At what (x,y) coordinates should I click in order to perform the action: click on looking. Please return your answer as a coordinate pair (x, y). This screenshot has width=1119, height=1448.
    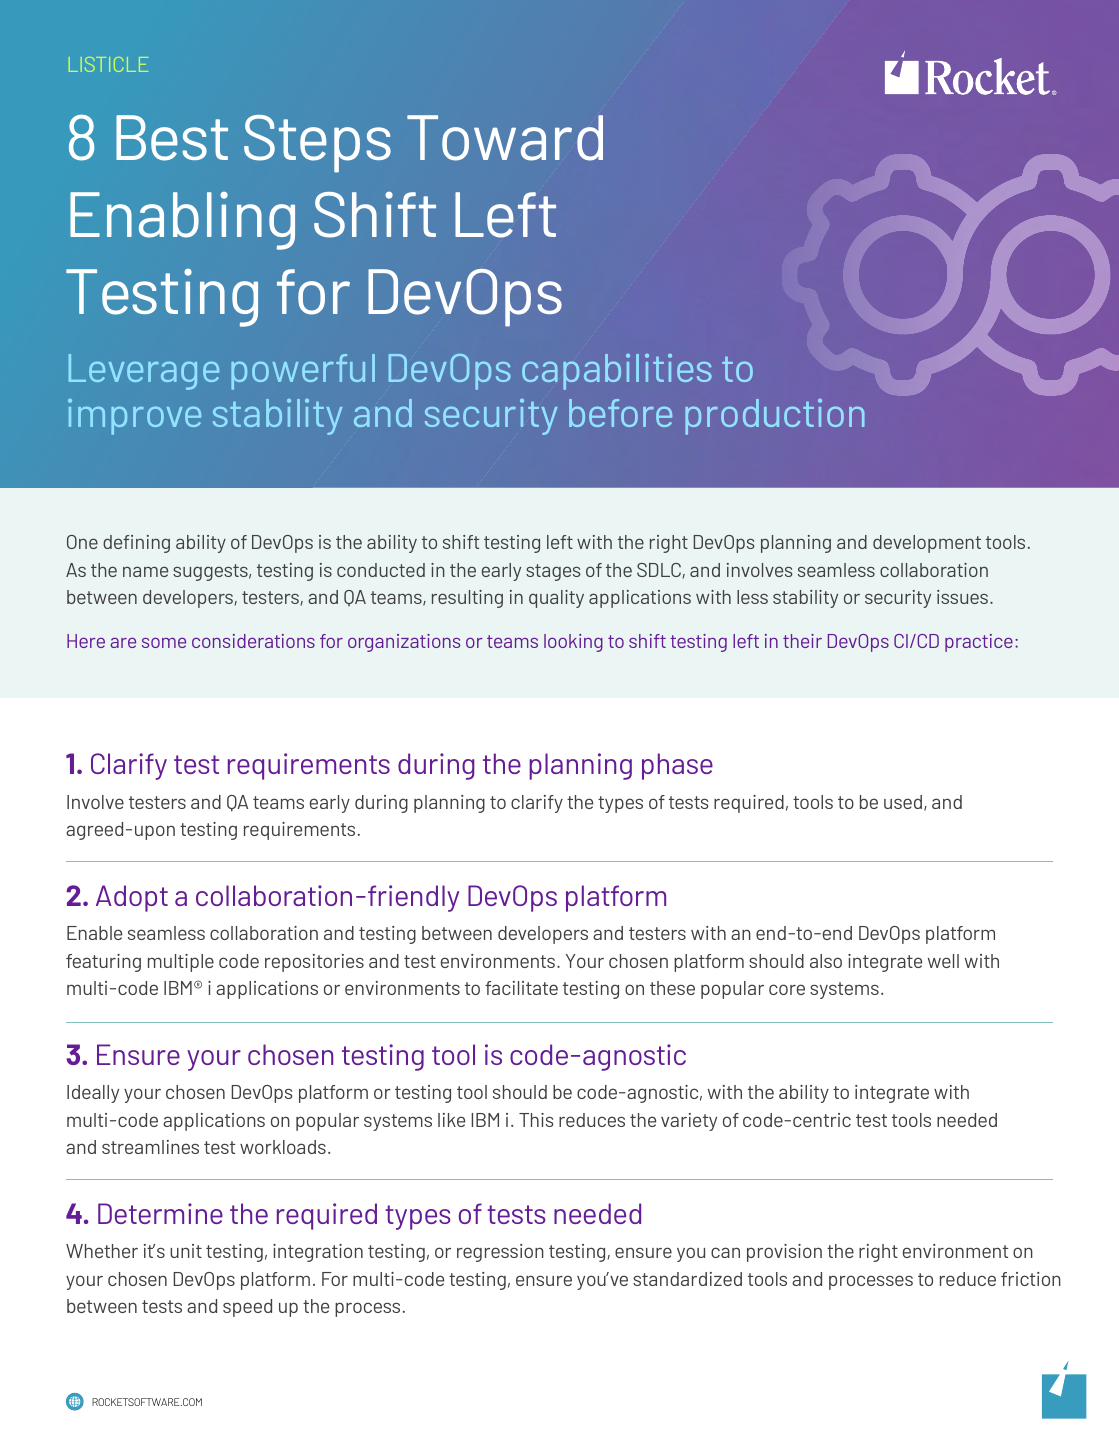
    Looking at the image, I should click on (573, 643).
